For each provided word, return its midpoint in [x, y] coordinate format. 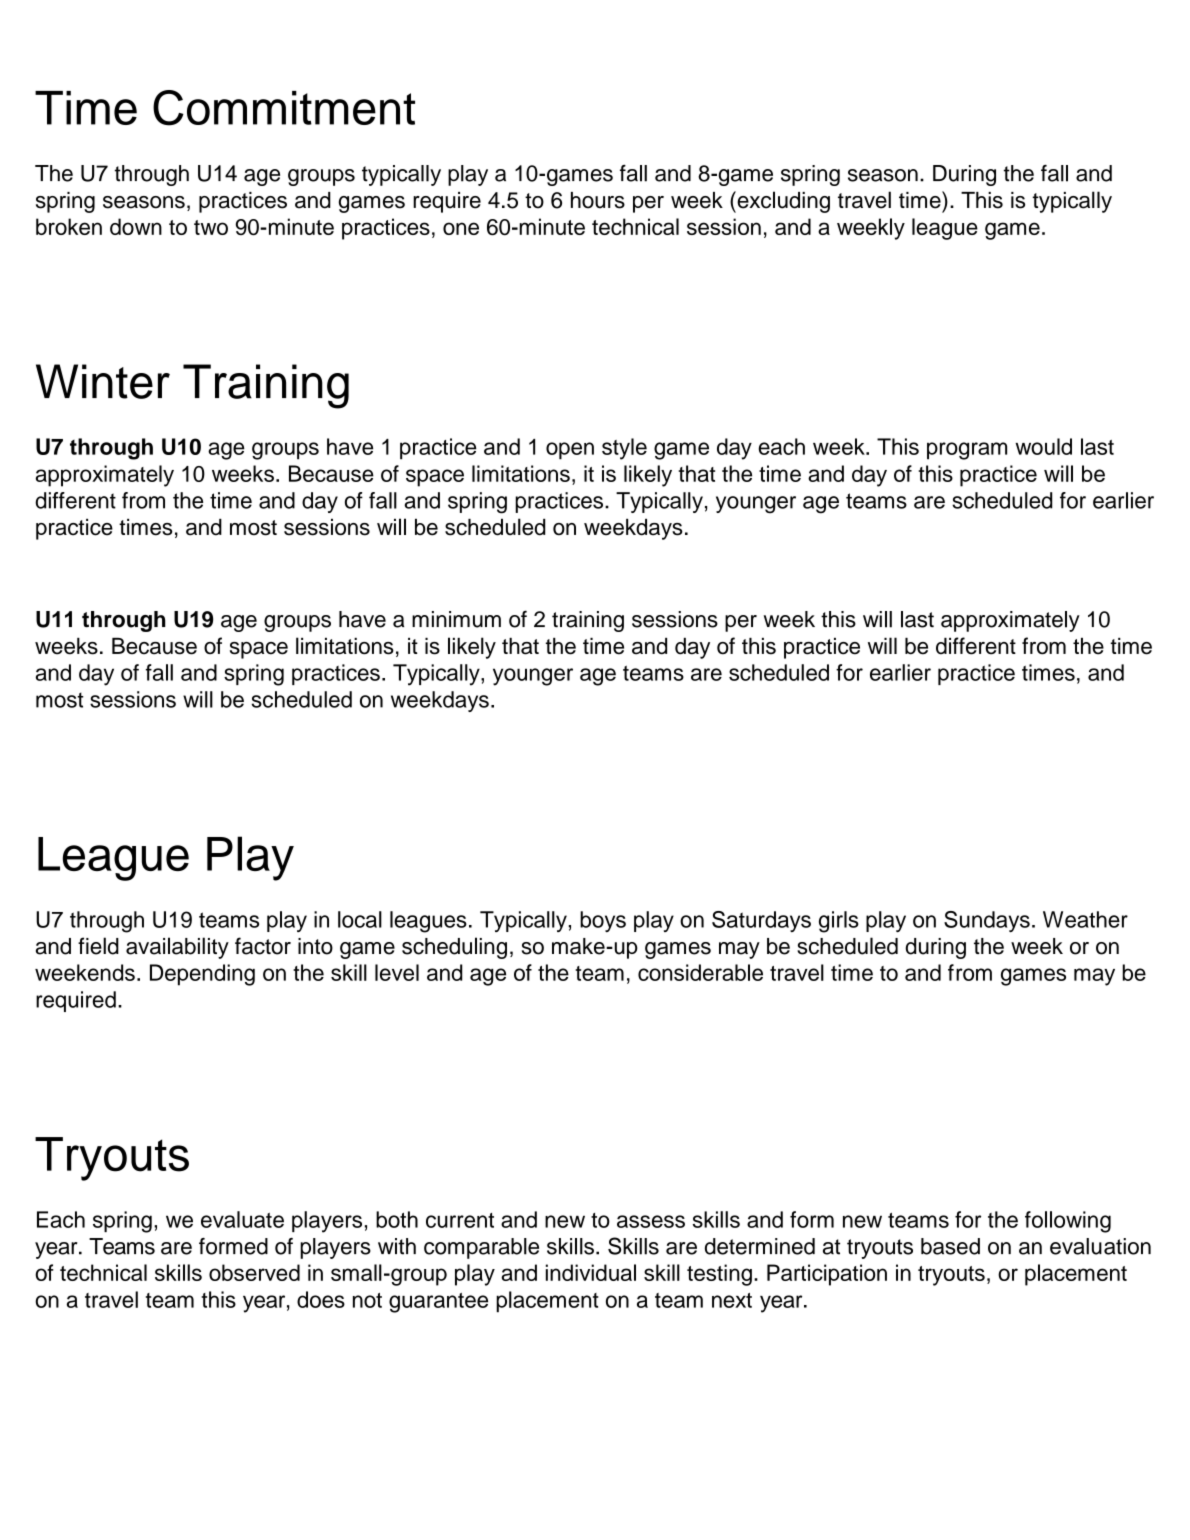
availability [177, 948]
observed [254, 1272]
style [624, 449]
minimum [456, 619]
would [1043, 446]
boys [603, 921]
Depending [202, 975]
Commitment [284, 108]
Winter [103, 381]
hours [598, 200]
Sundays [987, 921]
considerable [700, 972]
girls [839, 922]
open [570, 451]
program [967, 451]
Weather [1085, 919]
